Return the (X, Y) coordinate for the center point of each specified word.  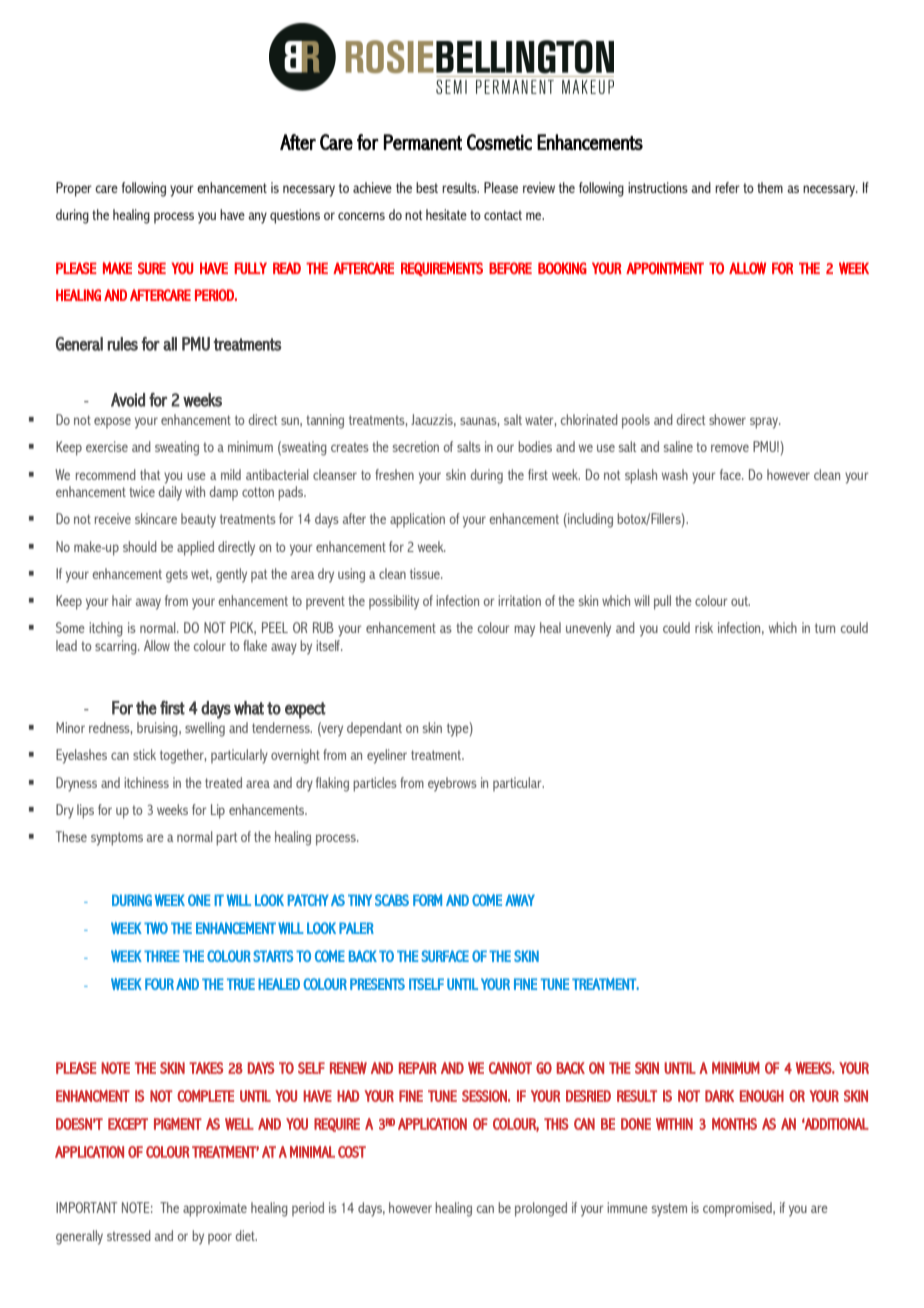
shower (727, 419)
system (669, 1210)
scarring (117, 647)
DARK (719, 1096)
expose (112, 422)
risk (704, 627)
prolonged (541, 1209)
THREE (162, 956)
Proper (74, 189)
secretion (416, 446)
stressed (129, 1235)
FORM (427, 900)
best (427, 187)
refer (727, 187)
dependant (374, 729)
